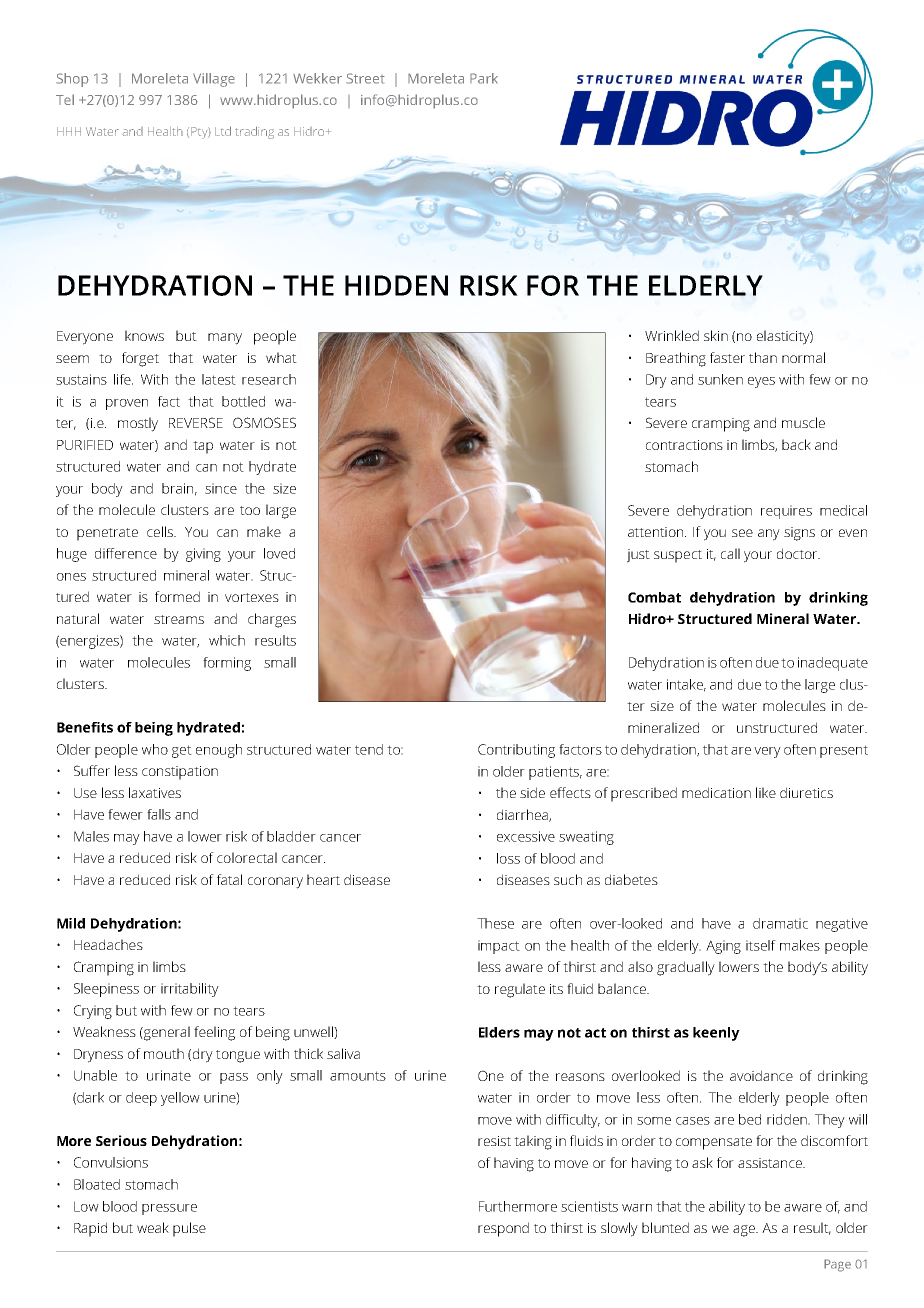  What do you see at coordinates (499, 1032) in the screenshot?
I see `Elders` at bounding box center [499, 1032].
